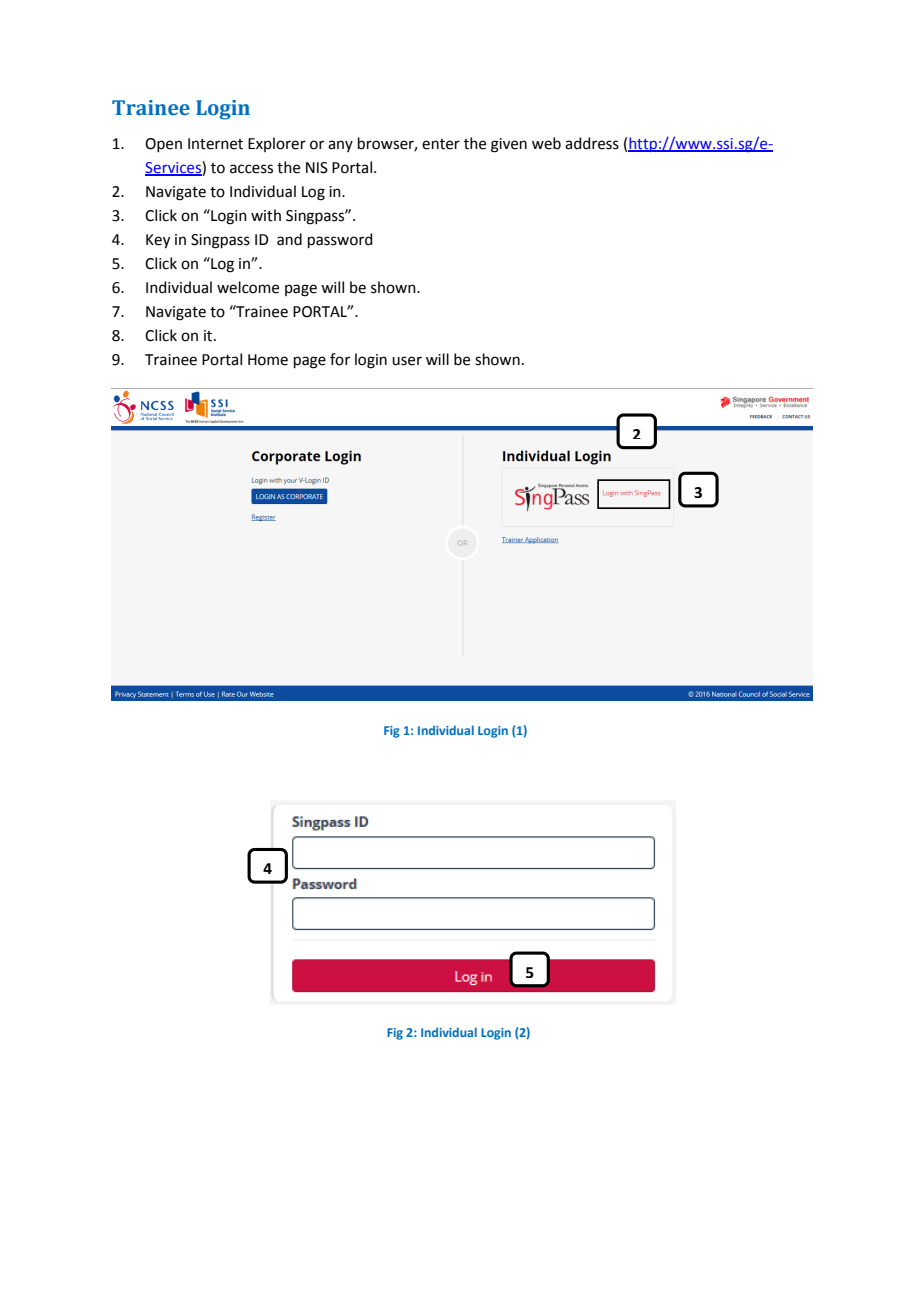  I want to click on Key, so click(158, 241).
